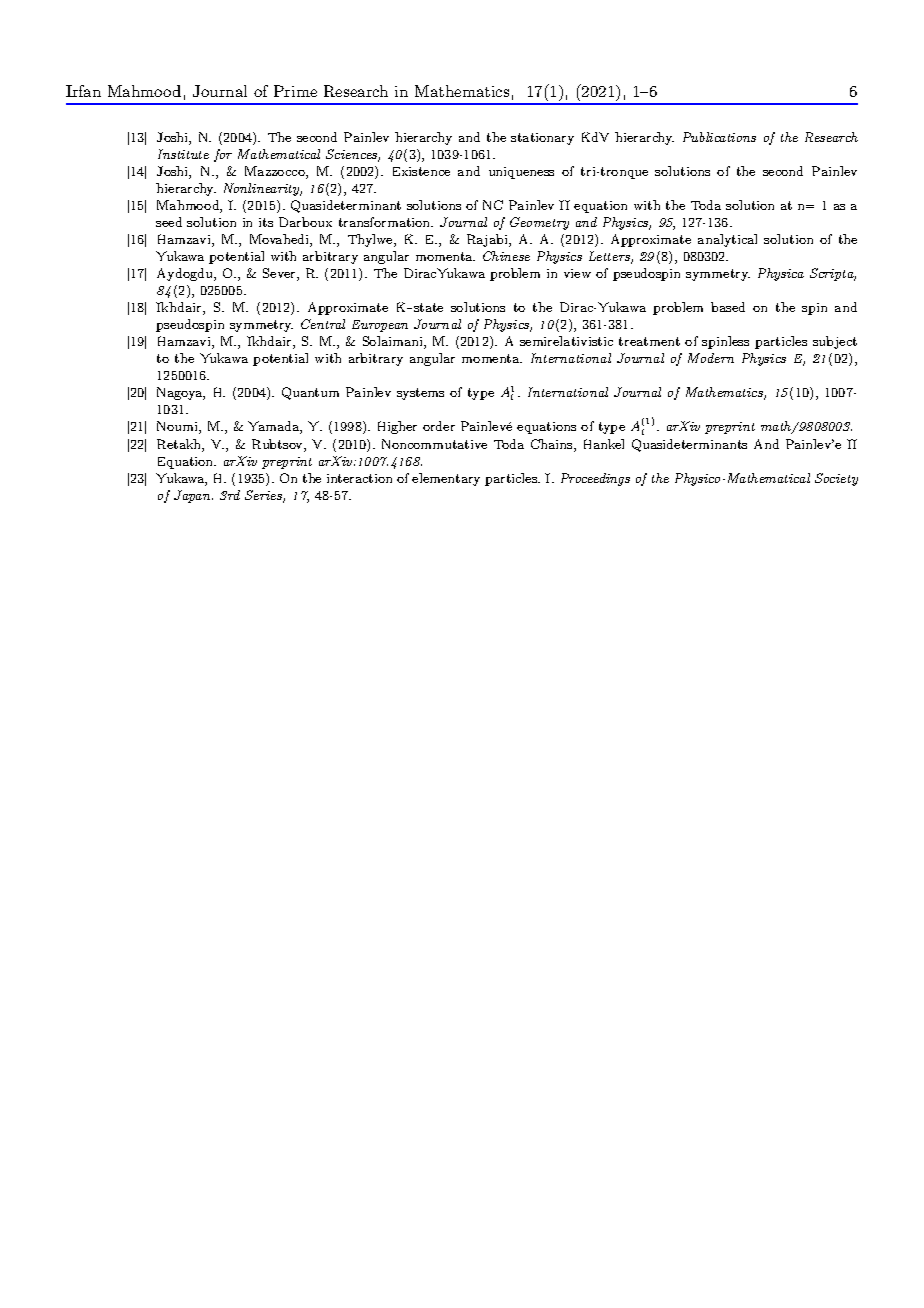  I want to click on European, so click(380, 326).
